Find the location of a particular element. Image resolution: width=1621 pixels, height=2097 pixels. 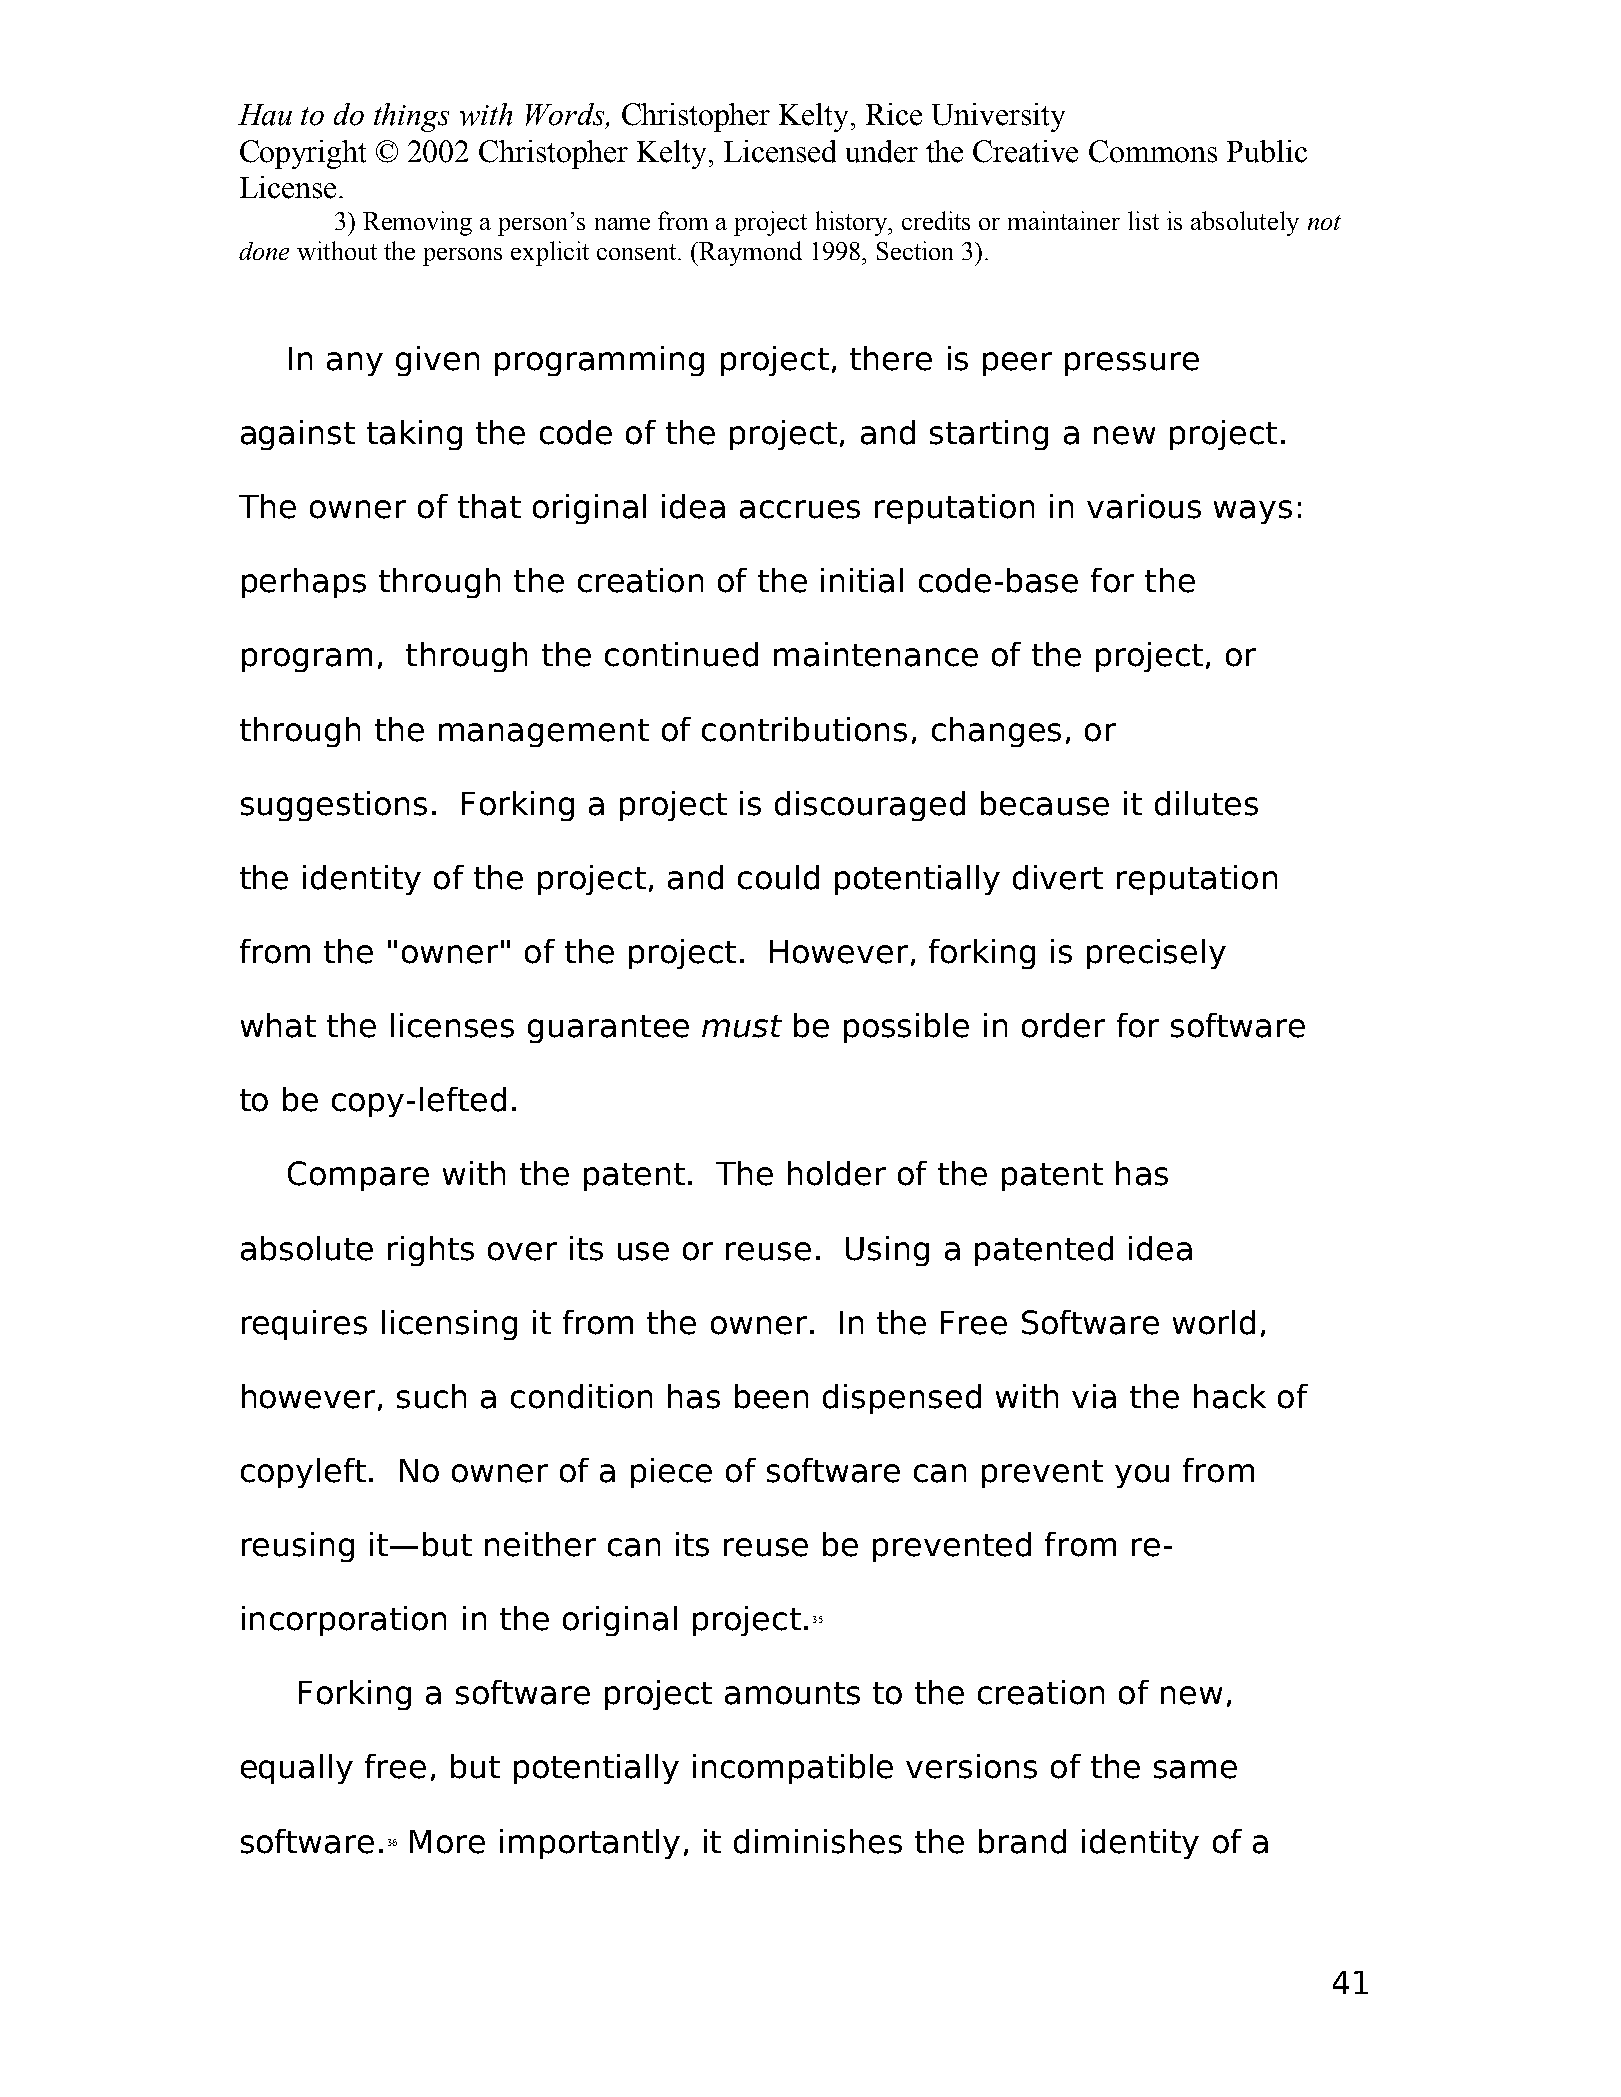

incompatible is located at coordinates (793, 1769).
